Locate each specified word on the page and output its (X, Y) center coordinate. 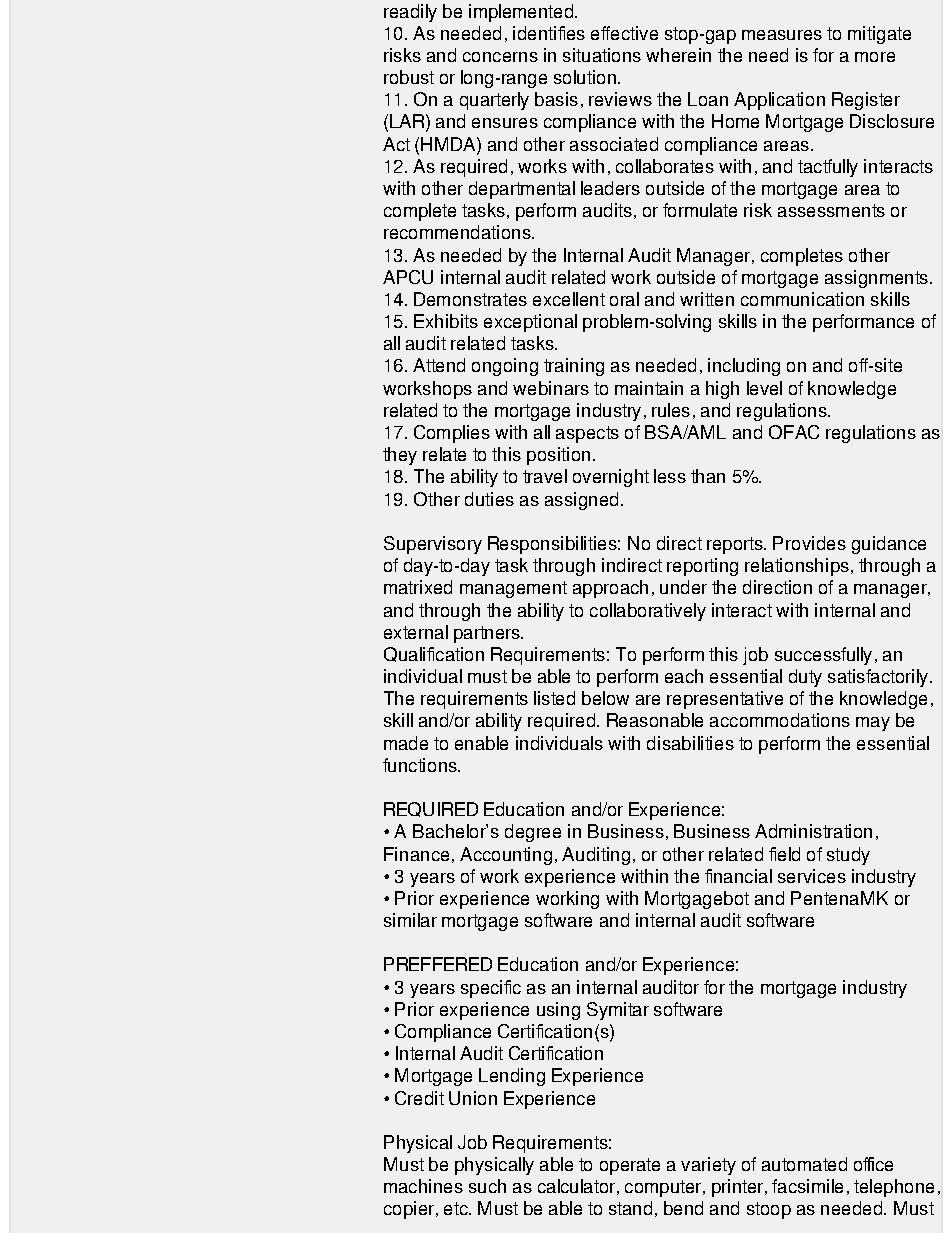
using (558, 1011)
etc (457, 1208)
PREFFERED (438, 964)
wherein (678, 55)
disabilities (690, 743)
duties (489, 499)
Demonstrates (470, 299)
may (873, 724)
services (812, 876)
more (875, 57)
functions (421, 765)
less (670, 476)
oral (624, 299)
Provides (809, 543)
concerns (500, 57)
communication (802, 299)
